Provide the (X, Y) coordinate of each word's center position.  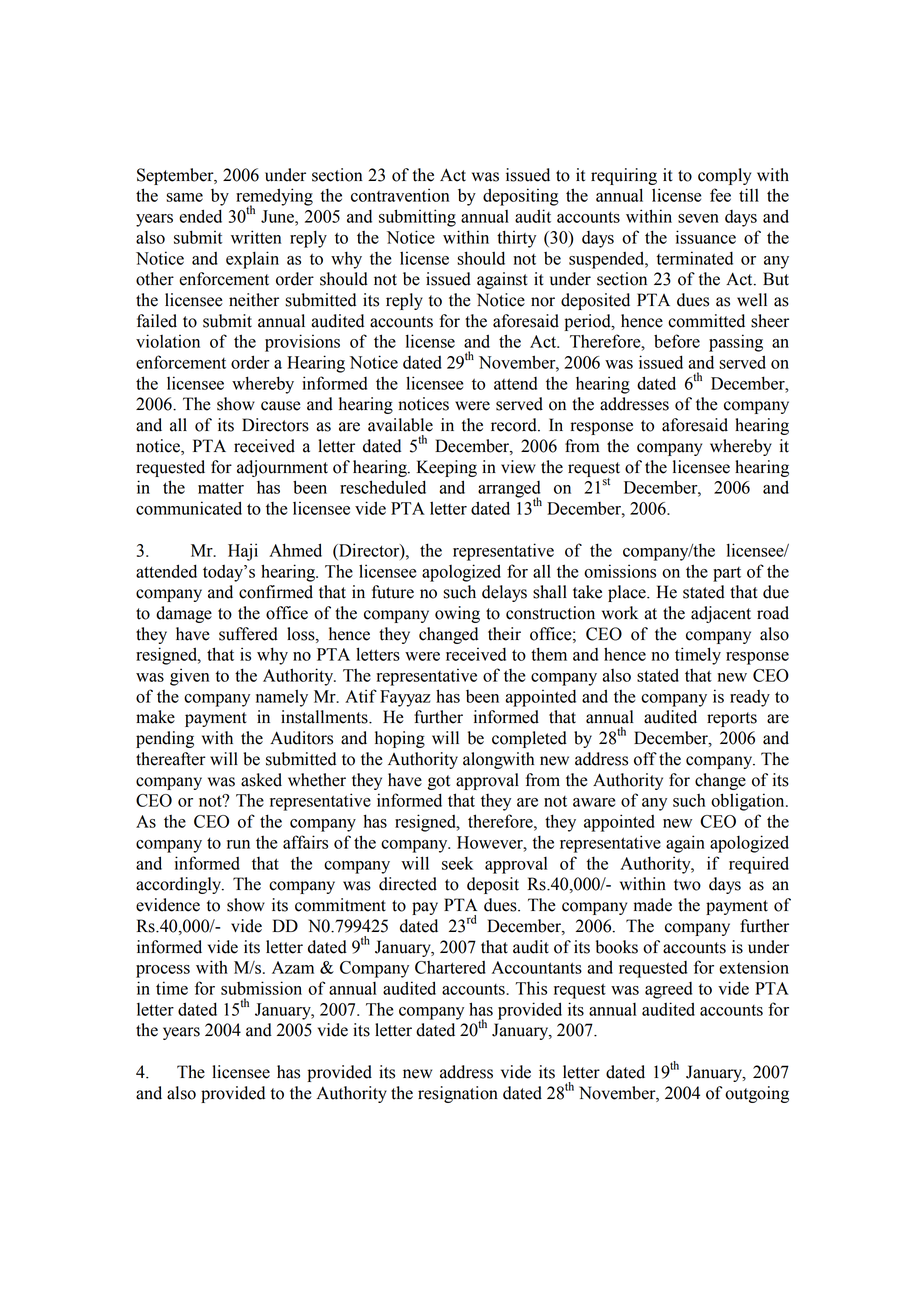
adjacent (721, 614)
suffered (248, 634)
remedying (274, 198)
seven (698, 218)
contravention (400, 195)
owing (457, 614)
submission (261, 988)
